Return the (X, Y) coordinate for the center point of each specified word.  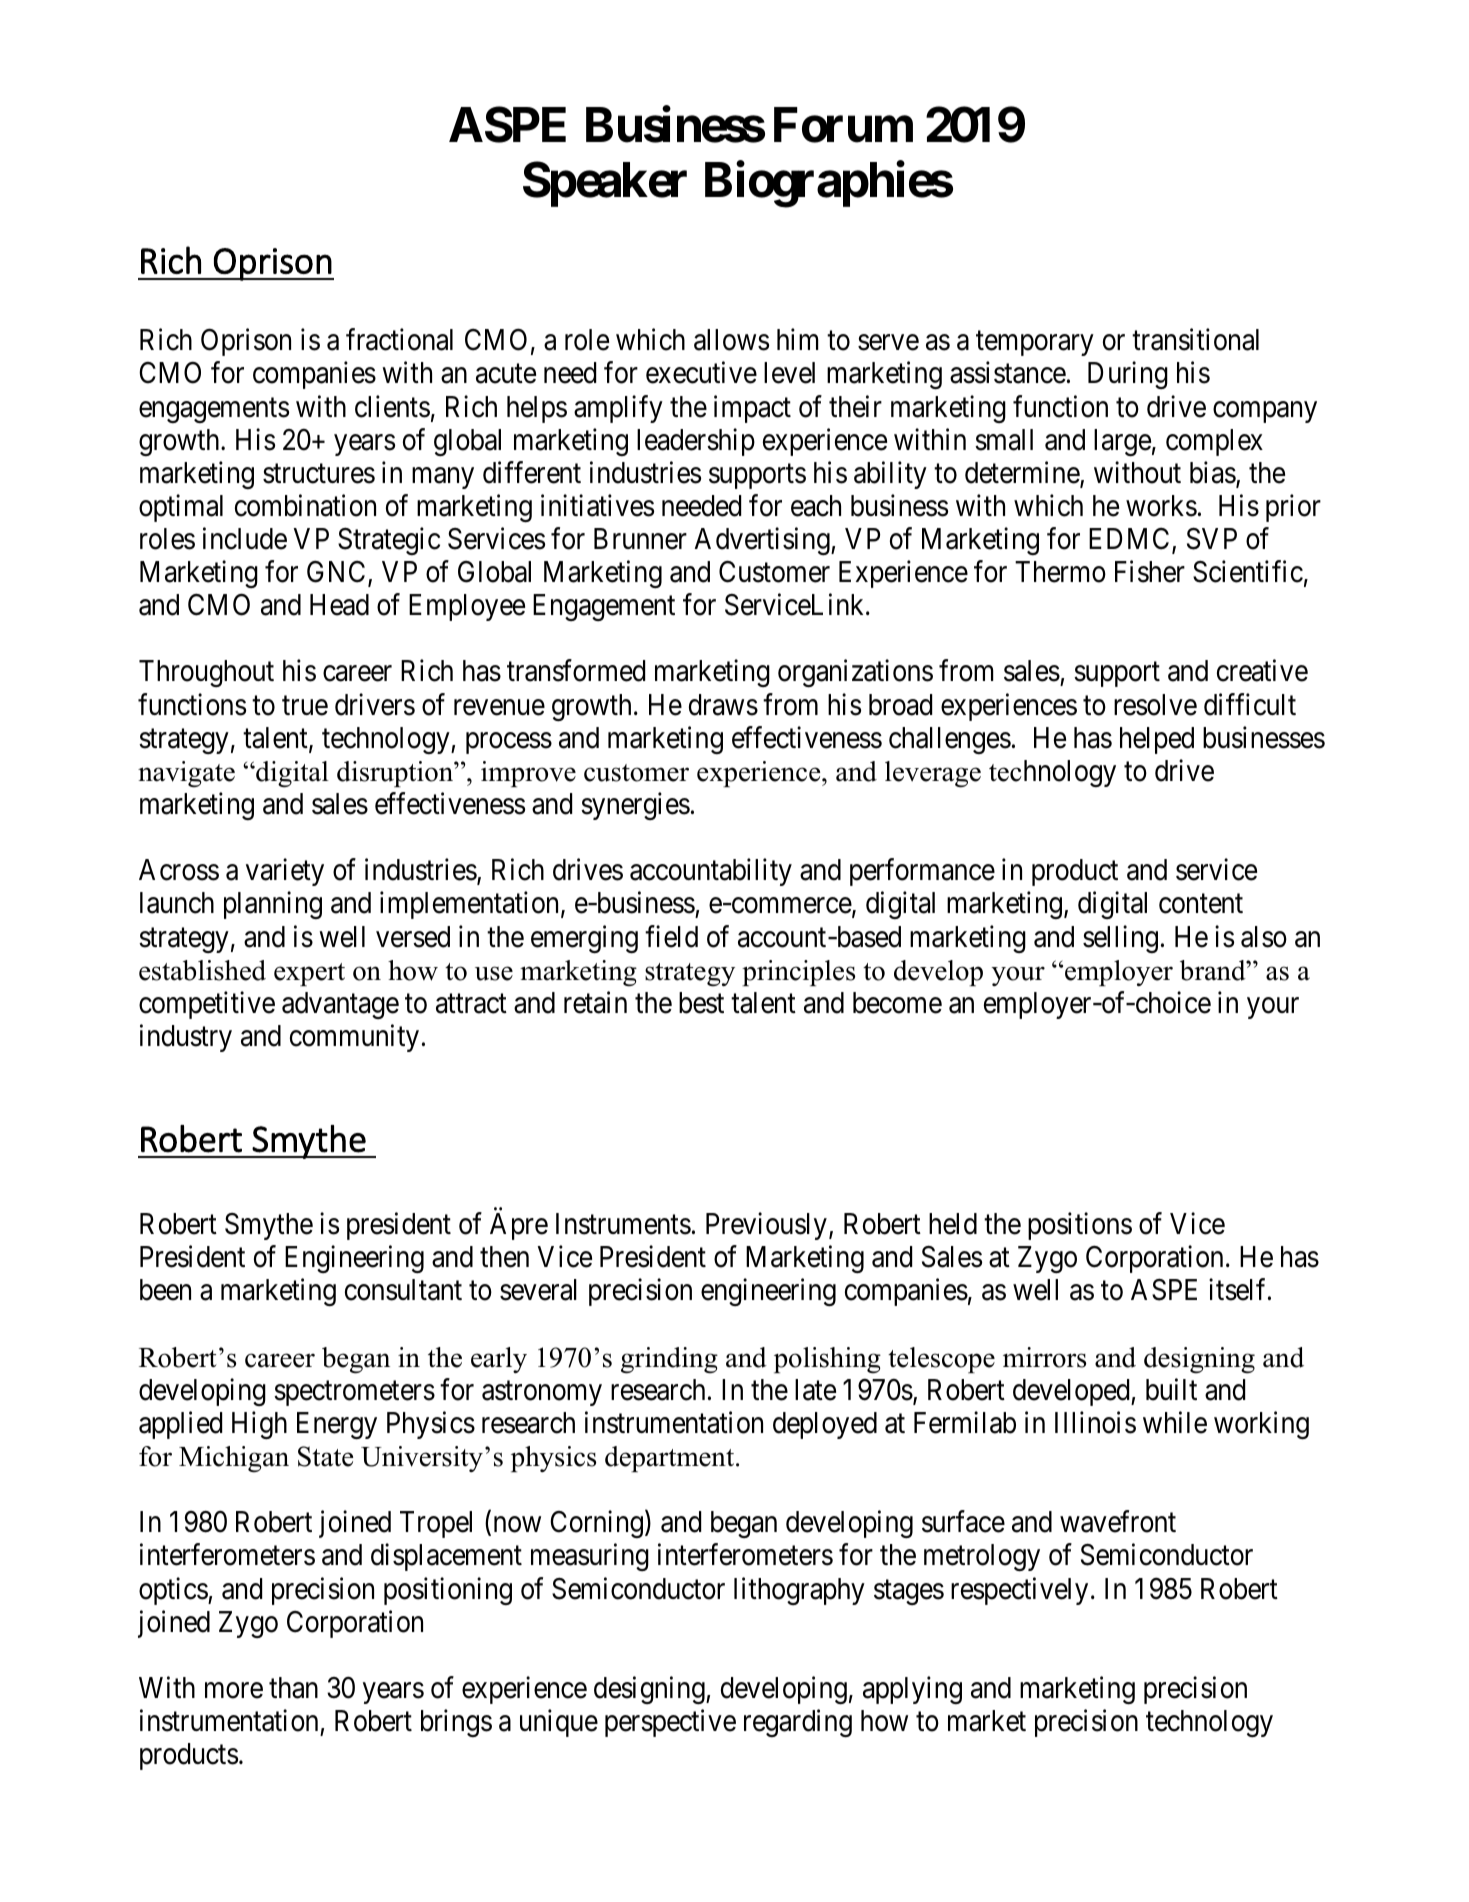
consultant (403, 1290)
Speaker (605, 184)
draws (723, 705)
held (953, 1224)
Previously (766, 1226)
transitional (1195, 340)
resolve (1155, 705)
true (305, 706)
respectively (1019, 1591)
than (293, 1688)
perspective (670, 1723)
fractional (399, 340)
